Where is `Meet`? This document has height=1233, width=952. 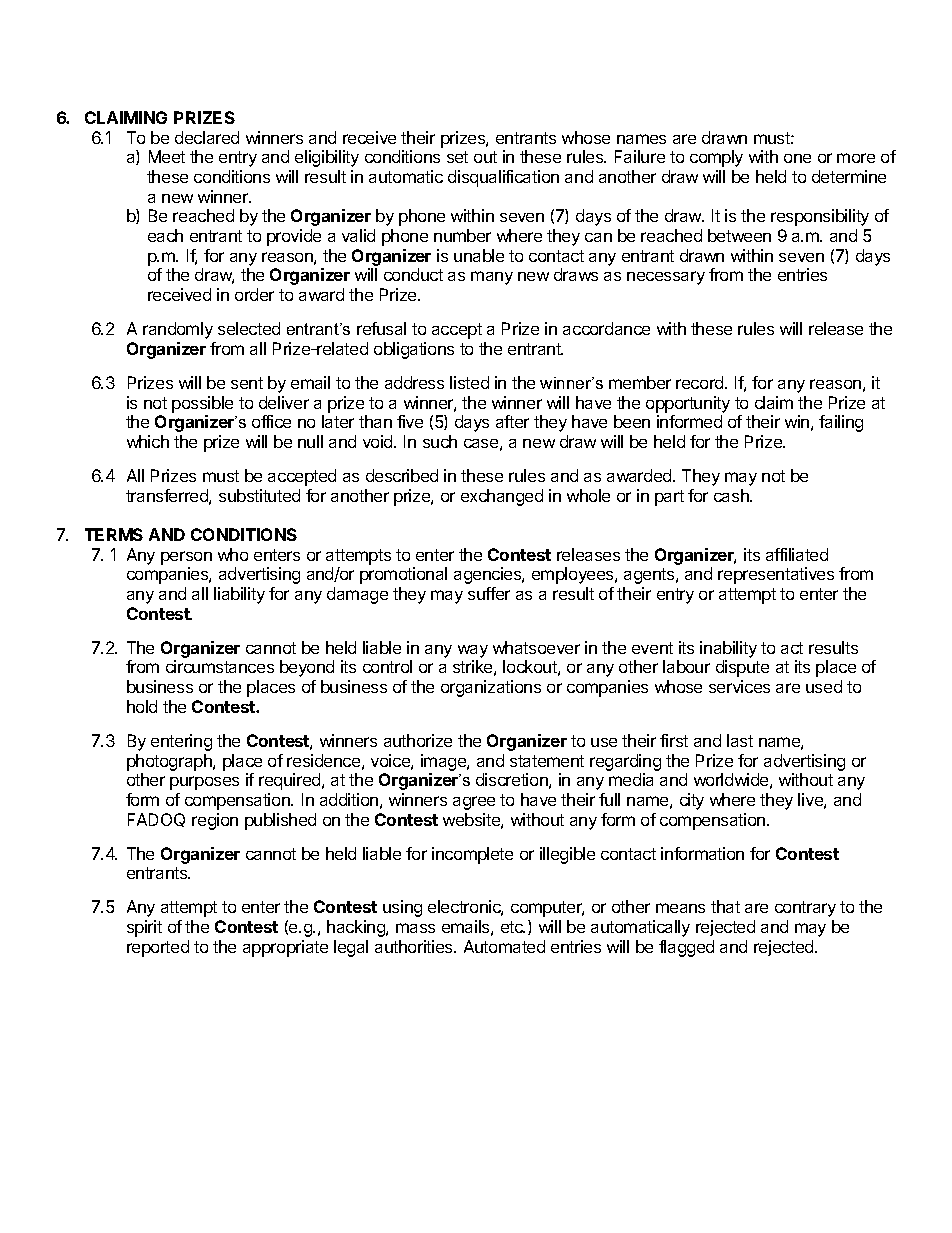 Meet is located at coordinates (167, 156).
